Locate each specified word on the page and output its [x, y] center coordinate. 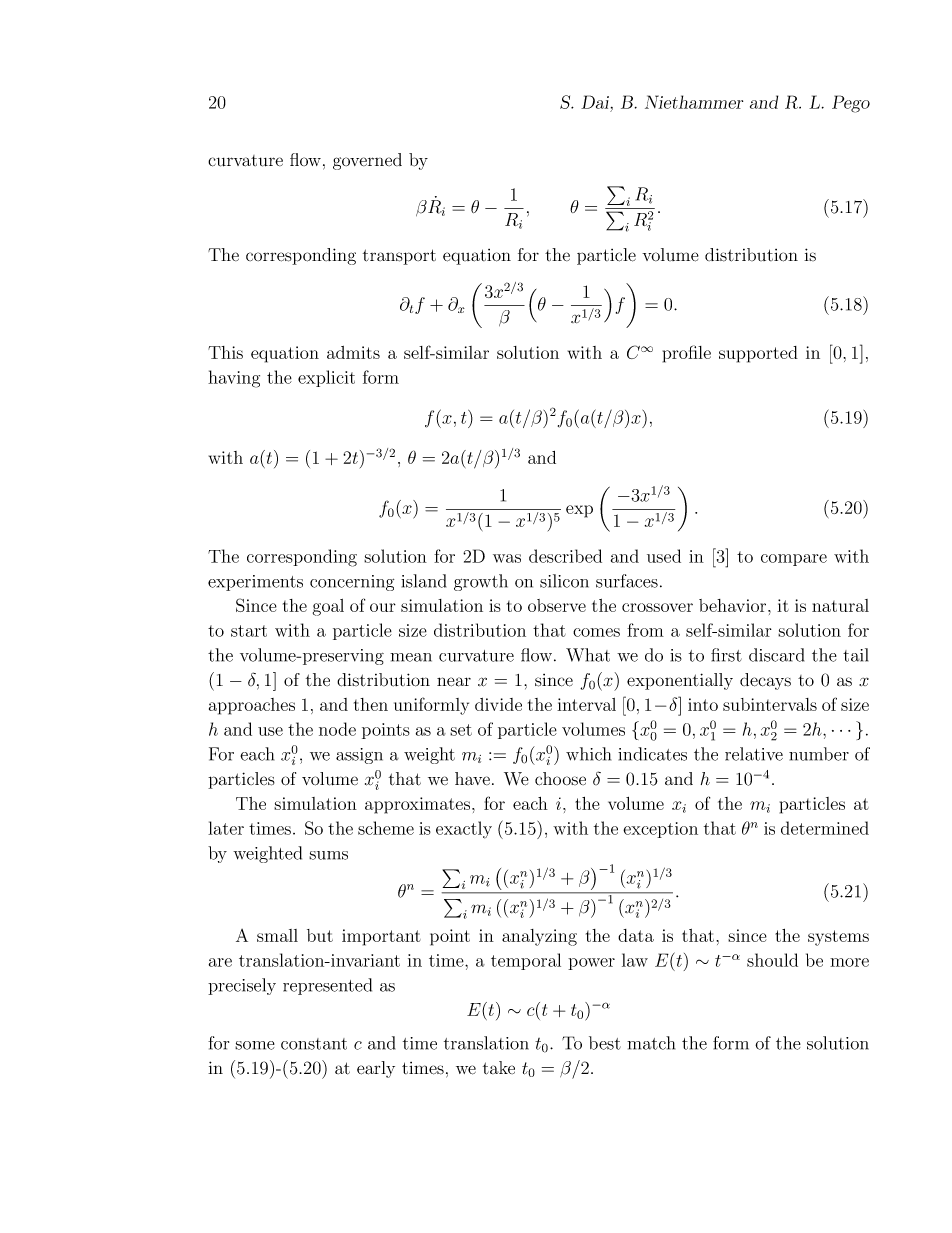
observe [557, 605]
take [499, 1068]
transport [399, 257]
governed [367, 161]
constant [314, 1044]
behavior [734, 605]
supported [758, 354]
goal [328, 607]
